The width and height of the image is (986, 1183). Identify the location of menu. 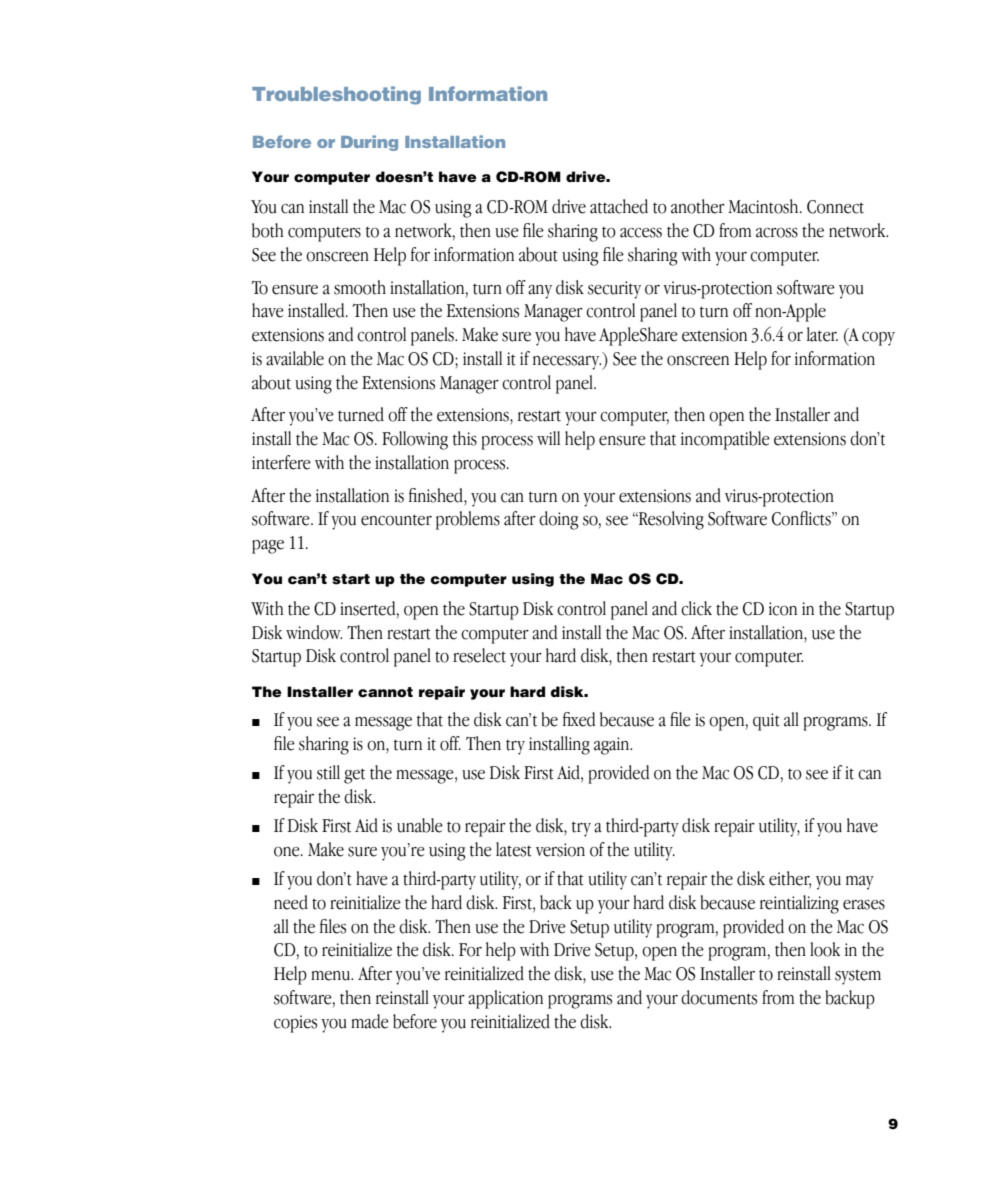
(331, 976).
